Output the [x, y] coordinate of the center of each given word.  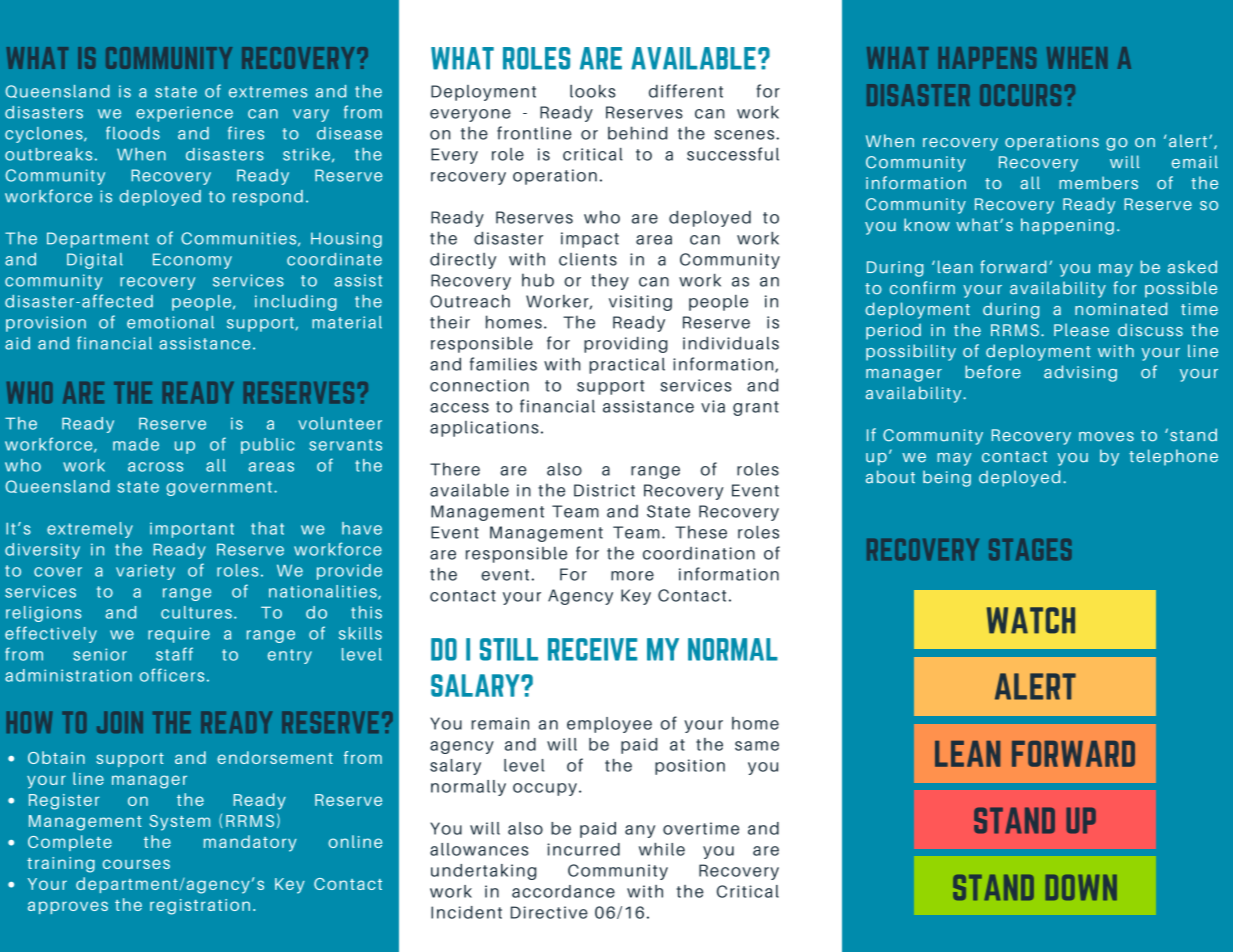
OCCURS [1020, 95]
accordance [563, 891]
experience [184, 114]
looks [593, 91]
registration [200, 907]
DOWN [1081, 887]
